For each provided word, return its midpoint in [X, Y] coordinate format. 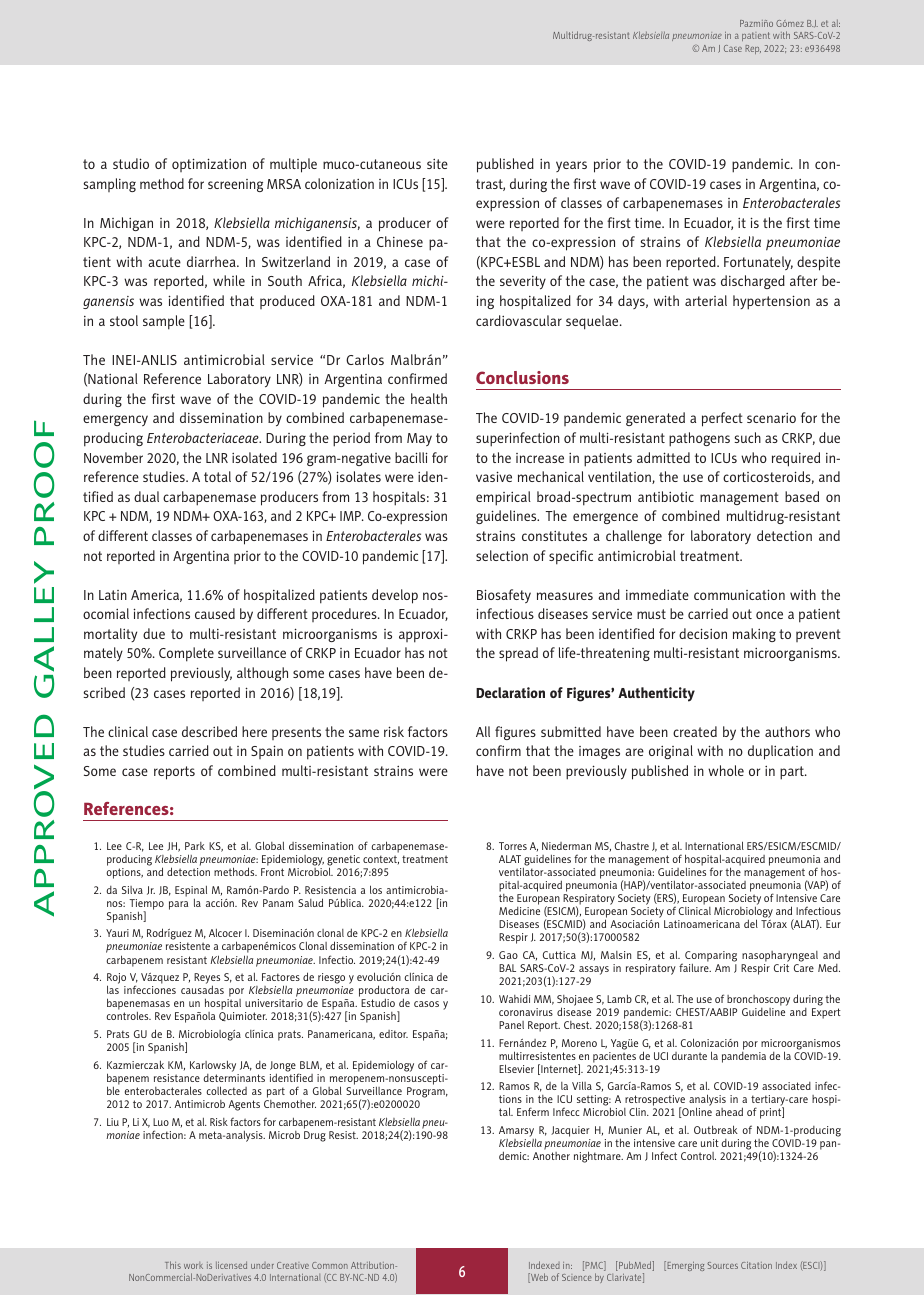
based [802, 496]
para [178, 905]
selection [502, 555]
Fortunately [758, 263]
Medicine [519, 911]
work [193, 1265]
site [437, 164]
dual [146, 496]
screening [235, 185]
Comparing [711, 956]
